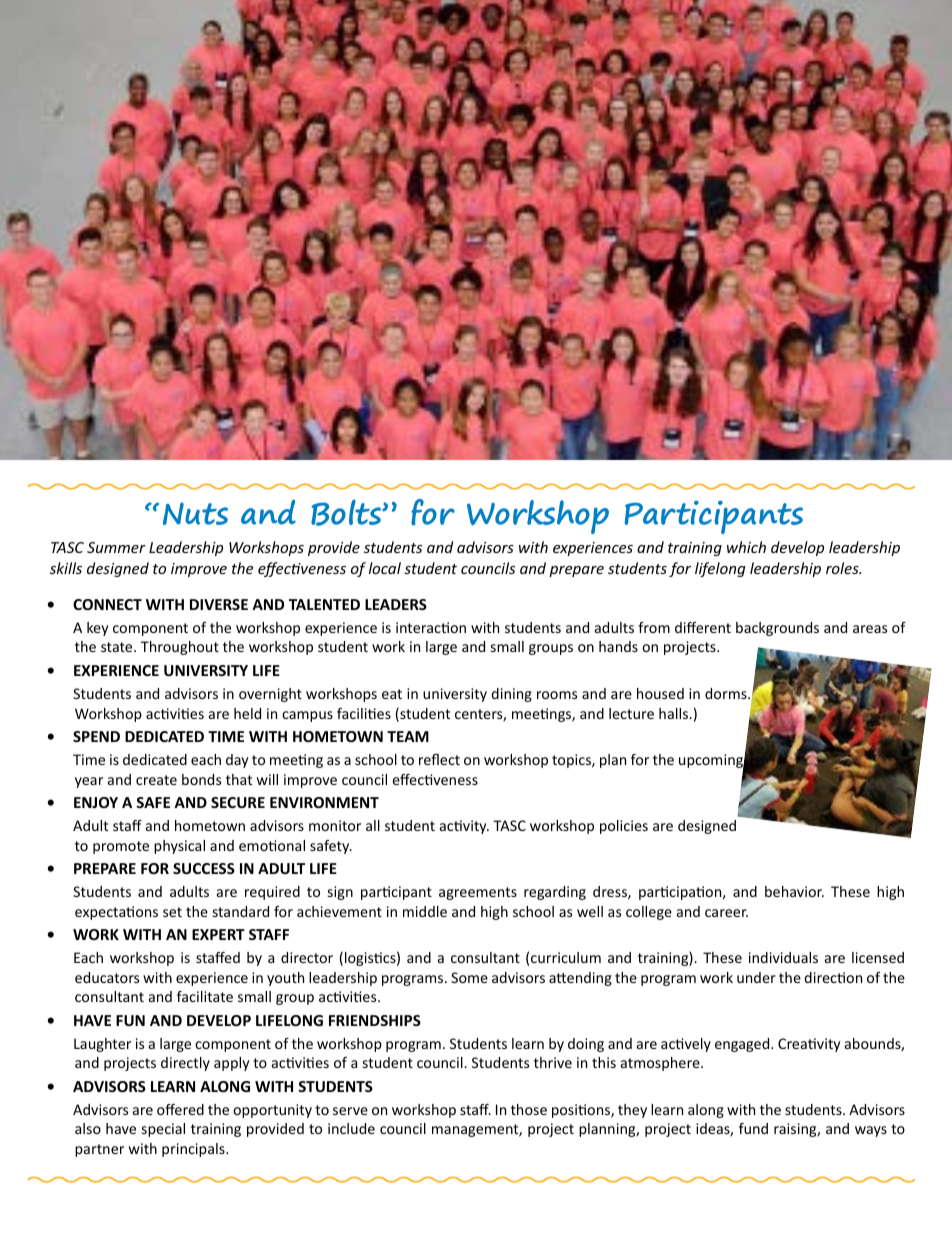 The height and width of the image is (1233, 952). What do you see at coordinates (783, 957) in the image?
I see `individuals` at bounding box center [783, 957].
